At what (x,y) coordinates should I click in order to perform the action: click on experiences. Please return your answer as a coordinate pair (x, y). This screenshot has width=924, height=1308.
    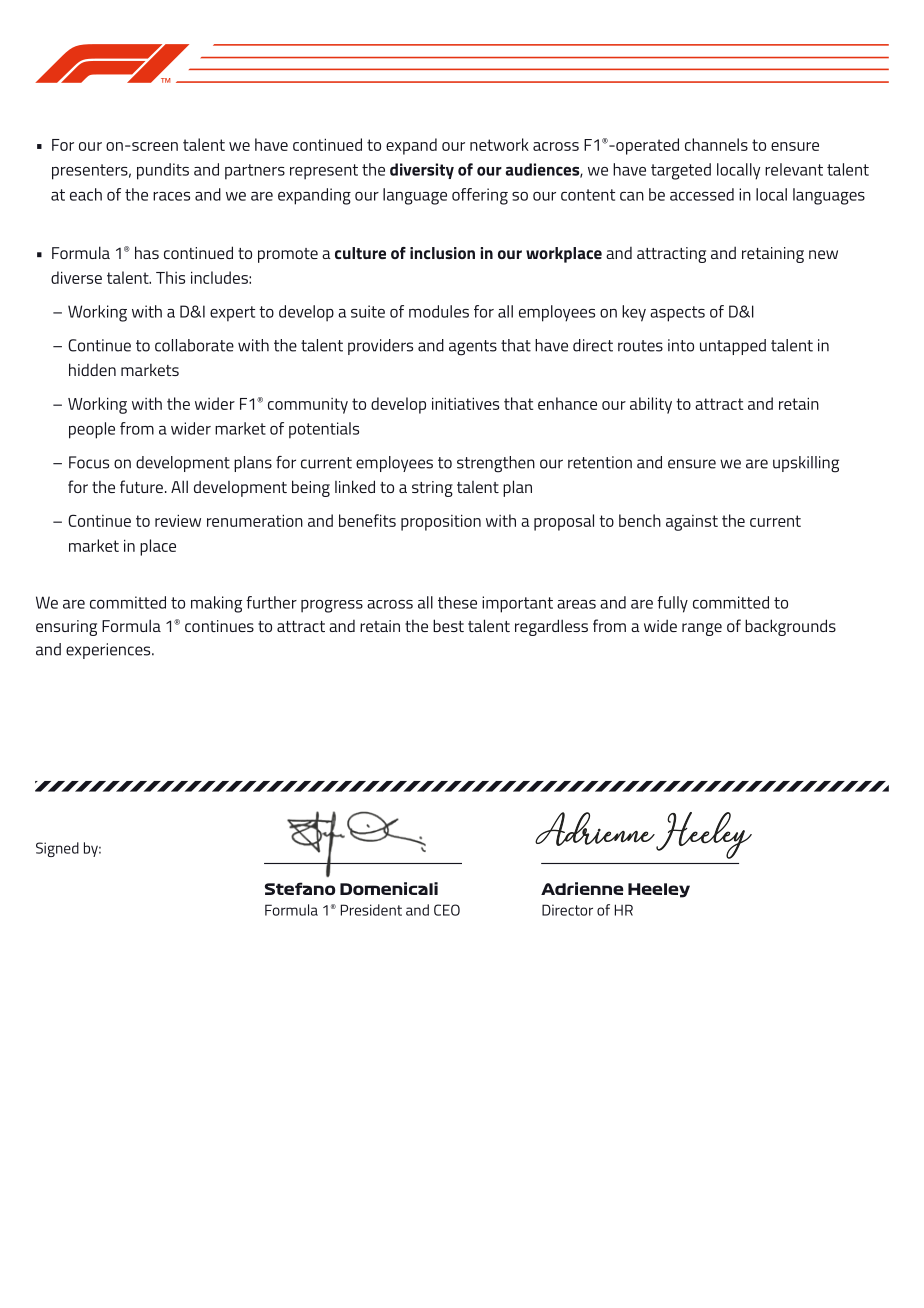
    Looking at the image, I should click on (109, 651).
